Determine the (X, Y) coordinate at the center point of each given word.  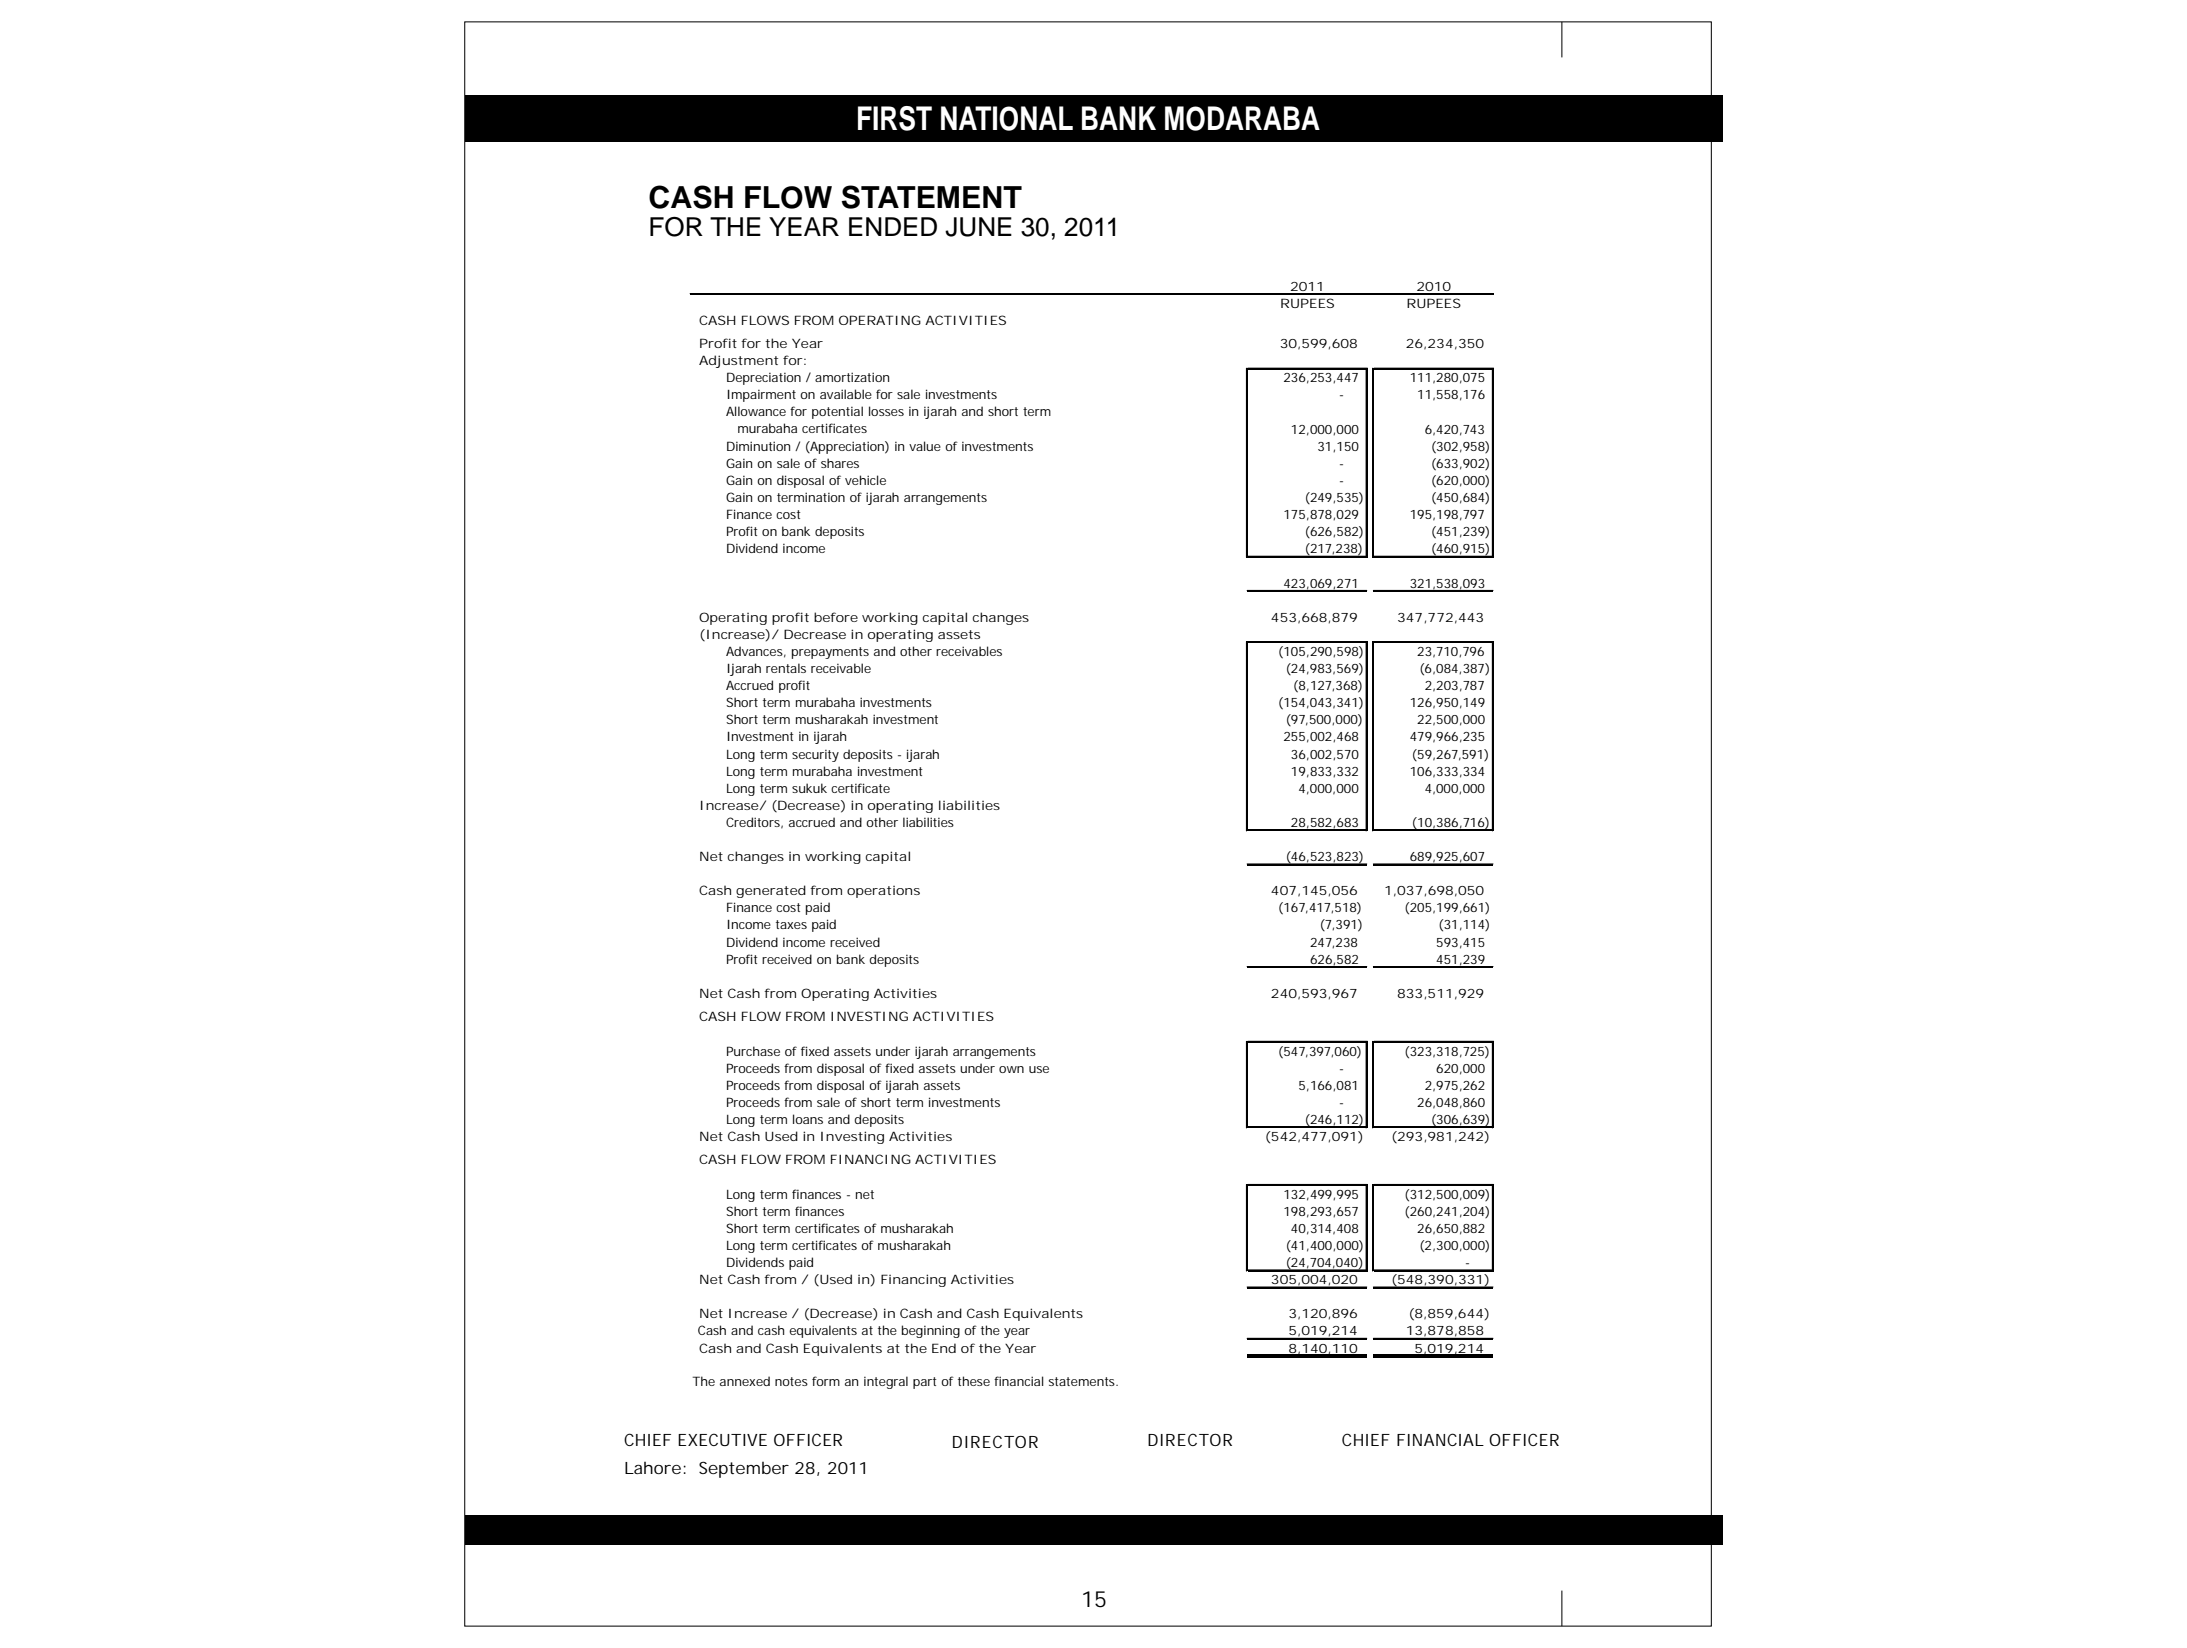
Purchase (753, 1051)
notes (791, 1381)
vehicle (865, 480)
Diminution (758, 446)
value (925, 446)
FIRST (895, 118)
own (1011, 1069)
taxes (791, 924)
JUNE (978, 227)
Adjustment (738, 361)
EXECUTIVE (722, 1439)
